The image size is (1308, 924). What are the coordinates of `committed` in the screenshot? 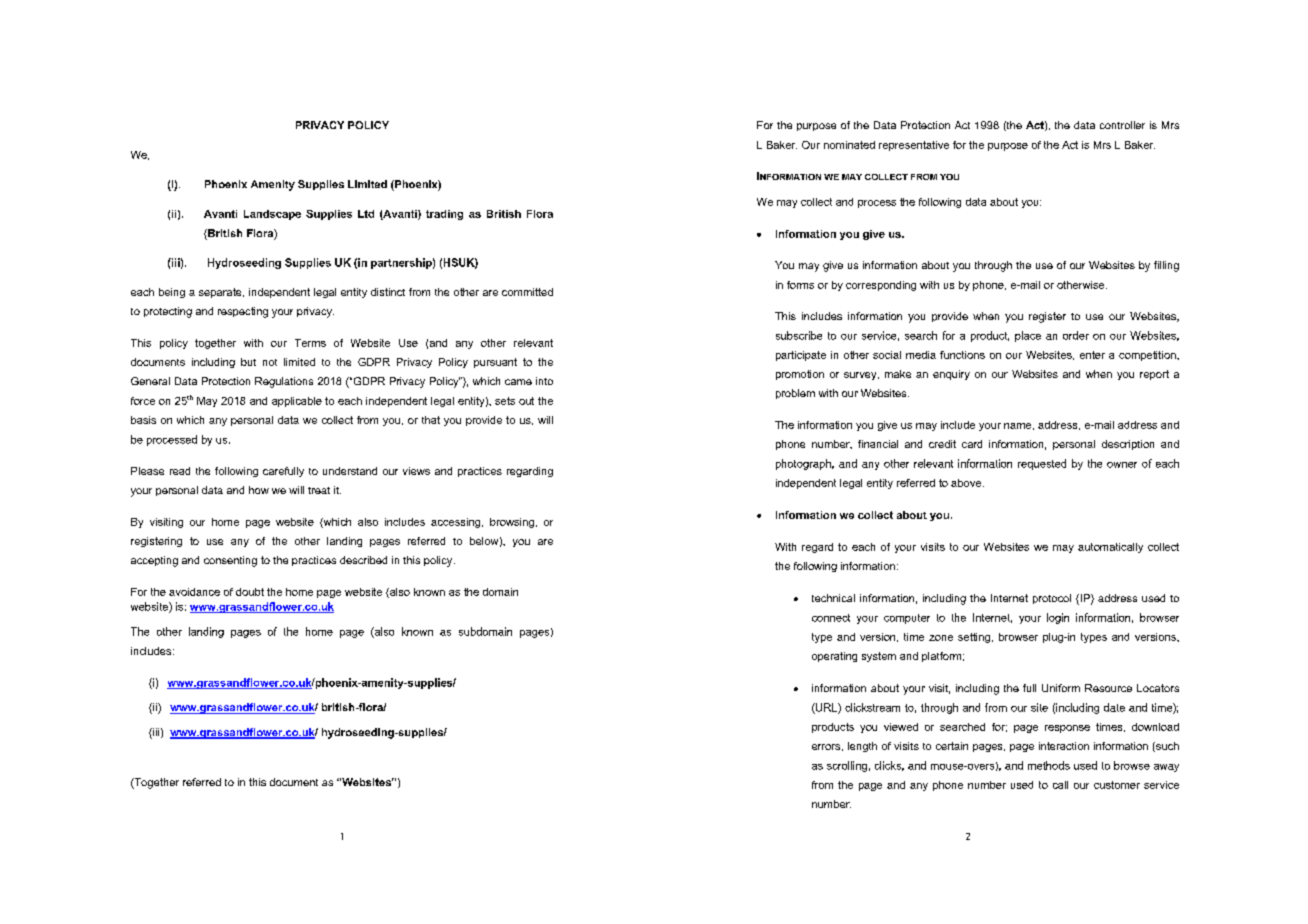 It's located at (527, 292).
